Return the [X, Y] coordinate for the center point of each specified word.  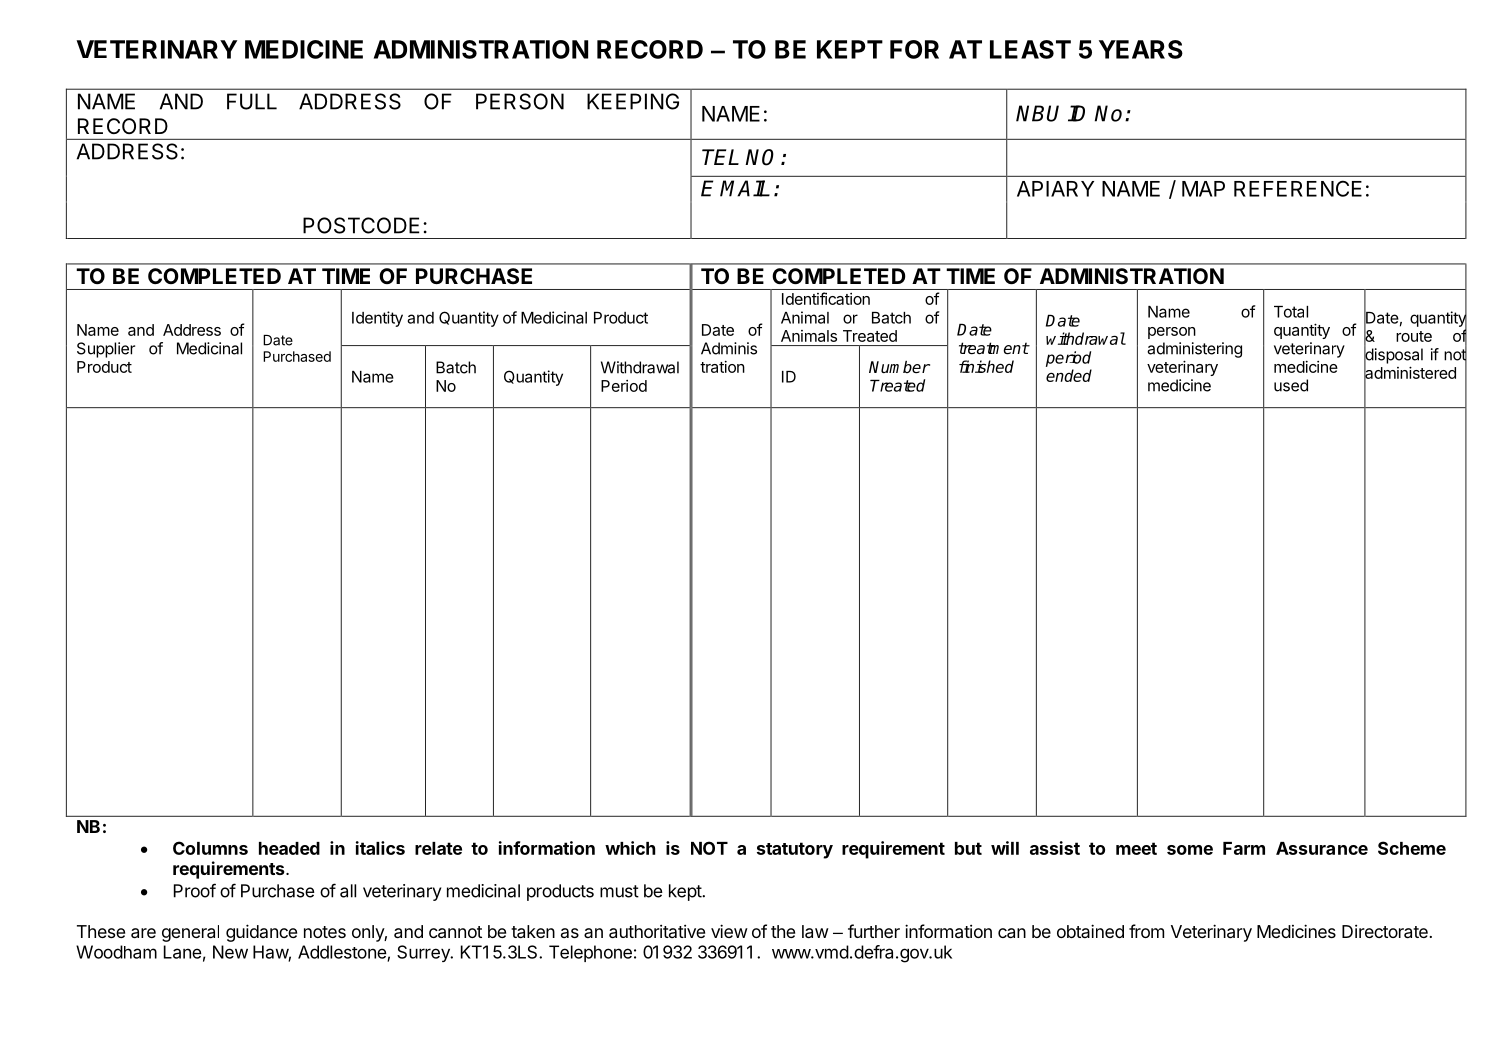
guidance [261, 933]
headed [289, 848]
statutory [795, 850]
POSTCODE [361, 225]
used [1291, 385]
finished [986, 366]
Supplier [106, 350]
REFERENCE [1298, 188]
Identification [826, 298]
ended [1069, 375]
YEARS [1141, 49]
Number [899, 367]
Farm [1244, 848]
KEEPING [633, 101]
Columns [210, 848]
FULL [252, 101]
